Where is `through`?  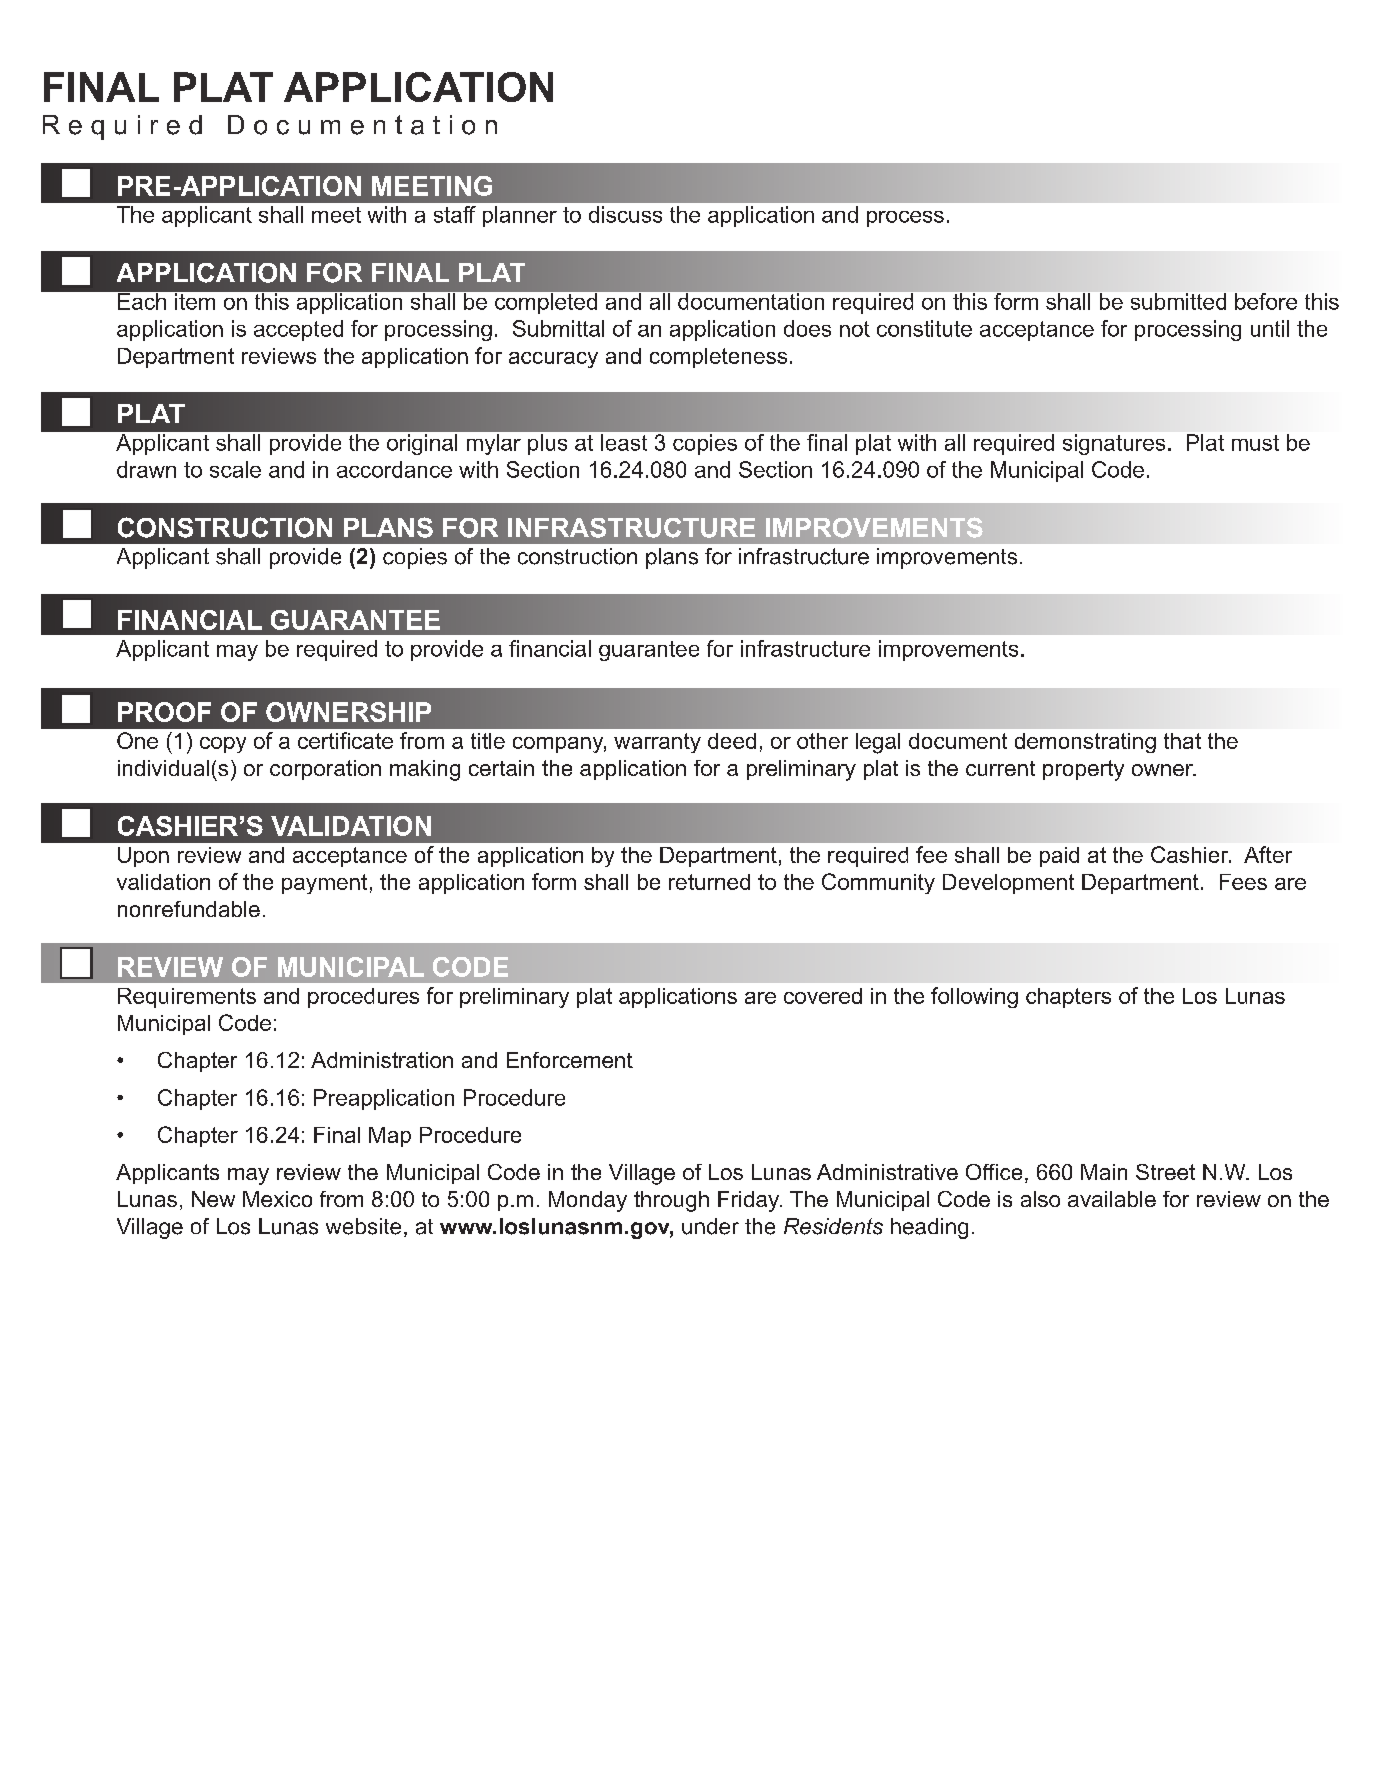
through is located at coordinates (671, 1201).
